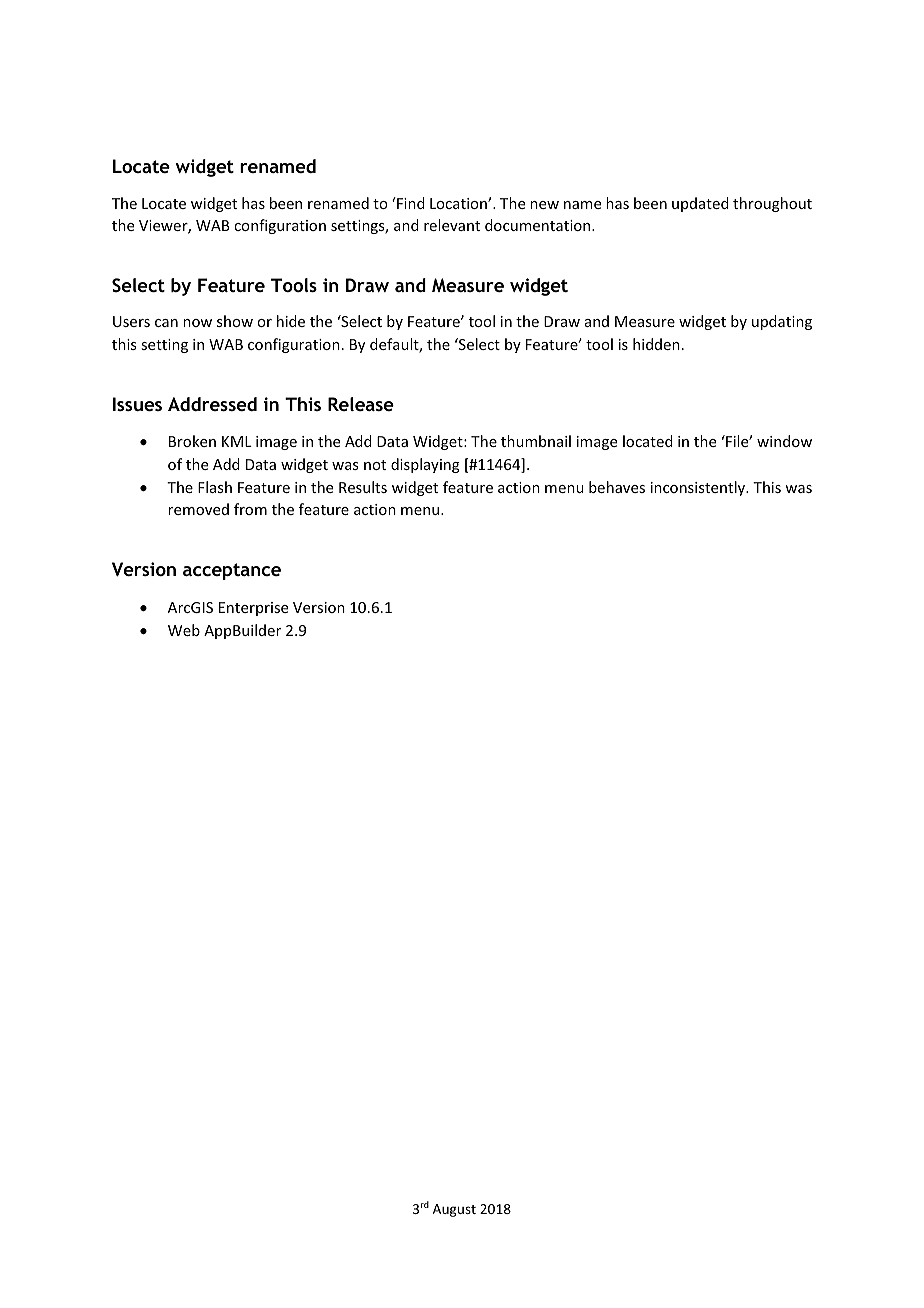  Describe the element at coordinates (700, 204) in the image. I see `updated` at that location.
